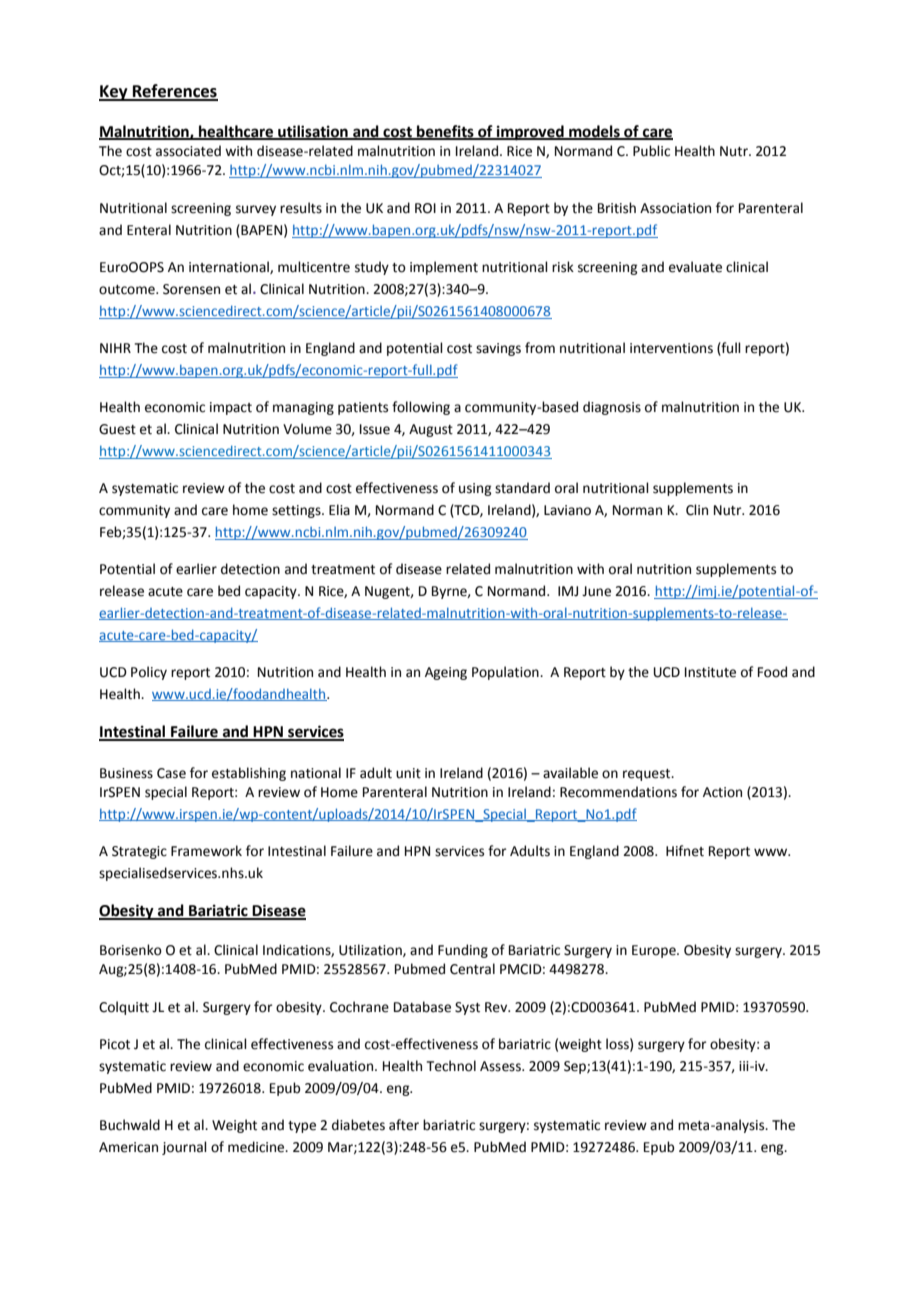 The image size is (924, 1307). What do you see at coordinates (188, 151) in the screenshot?
I see `associated` at bounding box center [188, 151].
